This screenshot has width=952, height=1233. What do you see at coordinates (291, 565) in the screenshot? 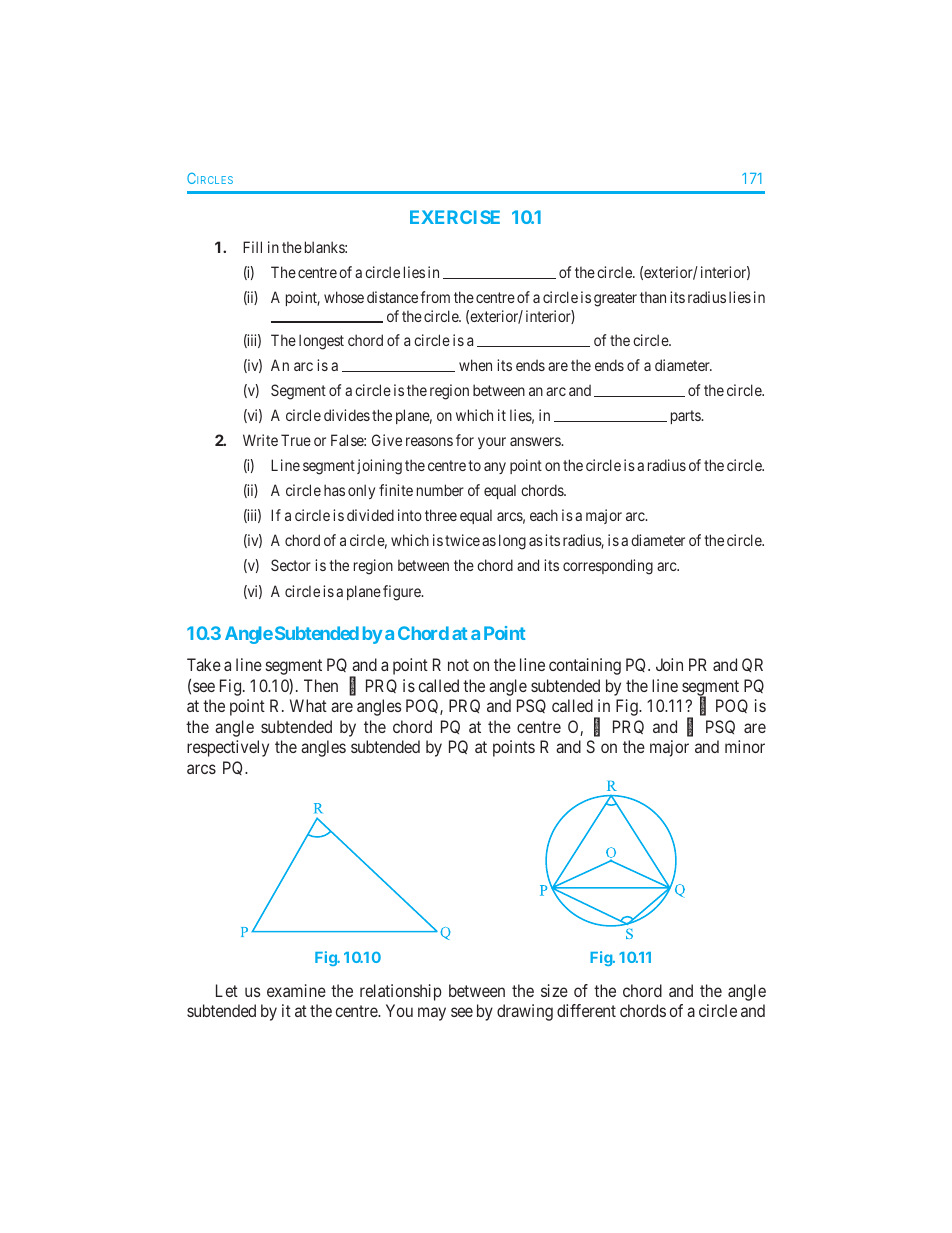
I see `Sector` at bounding box center [291, 565].
